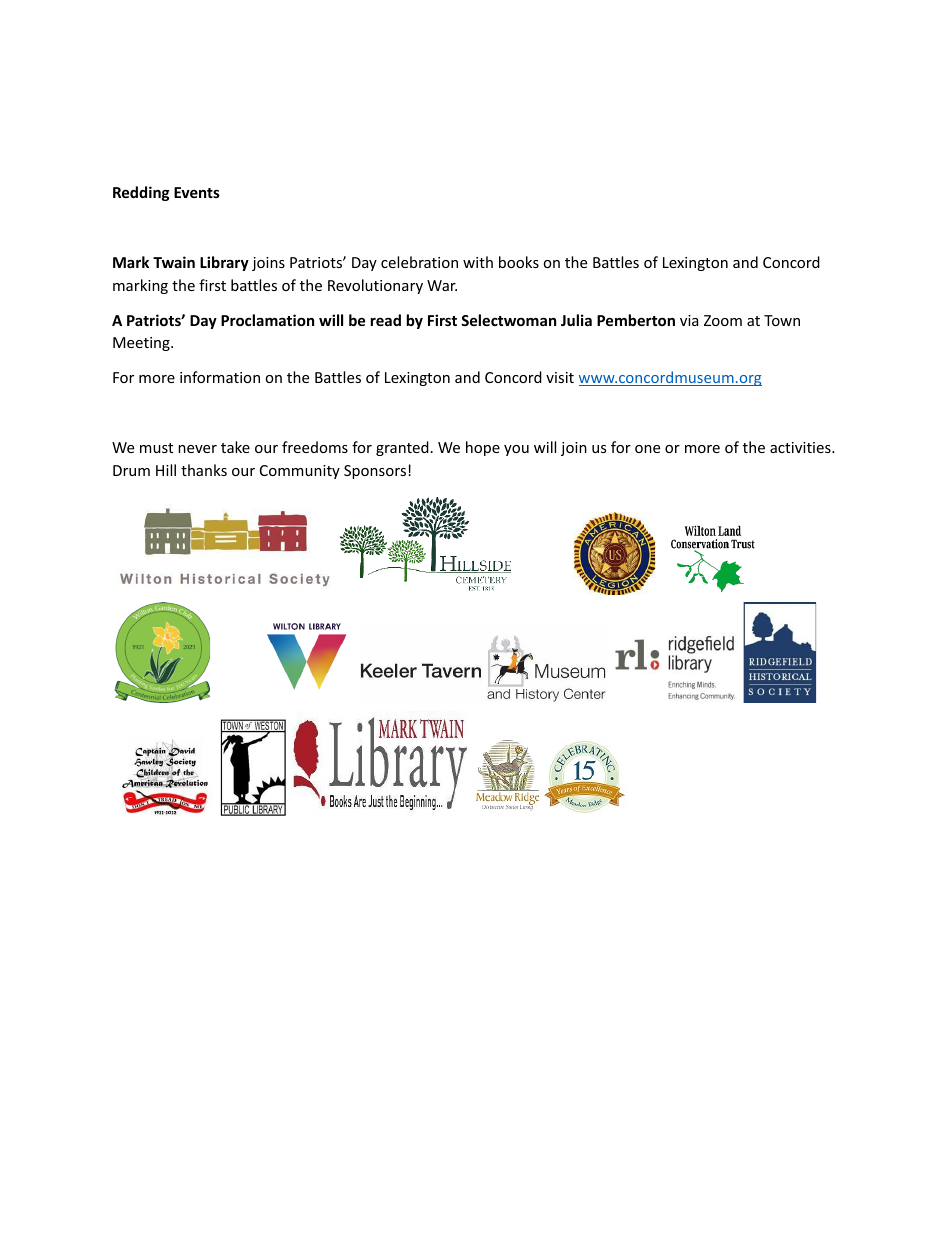 The width and height of the screenshot is (952, 1233). I want to click on visit, so click(560, 377).
